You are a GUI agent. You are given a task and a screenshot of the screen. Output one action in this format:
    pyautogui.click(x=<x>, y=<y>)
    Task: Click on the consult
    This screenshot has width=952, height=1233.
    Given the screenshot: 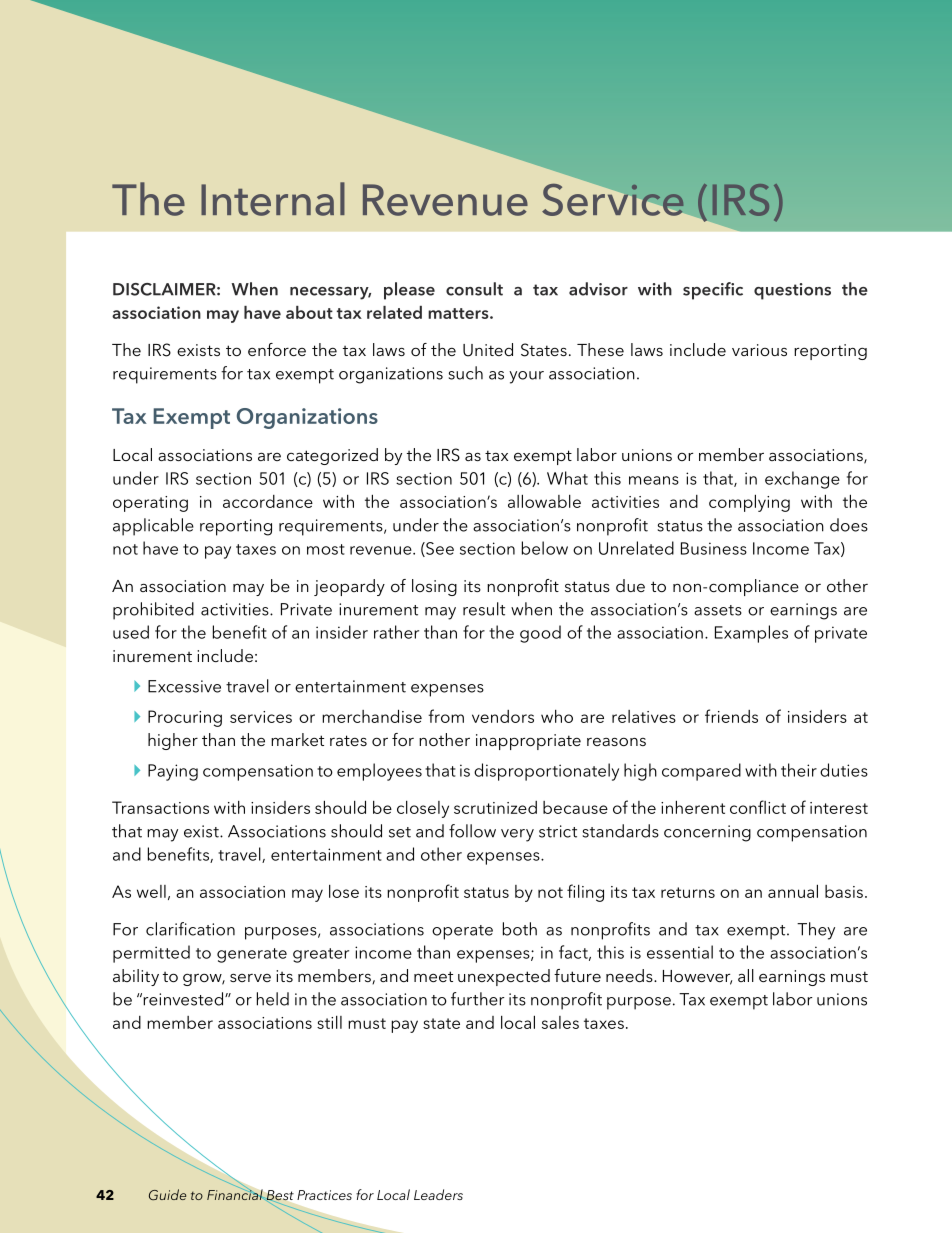 What is the action you would take?
    pyautogui.click(x=474, y=289)
